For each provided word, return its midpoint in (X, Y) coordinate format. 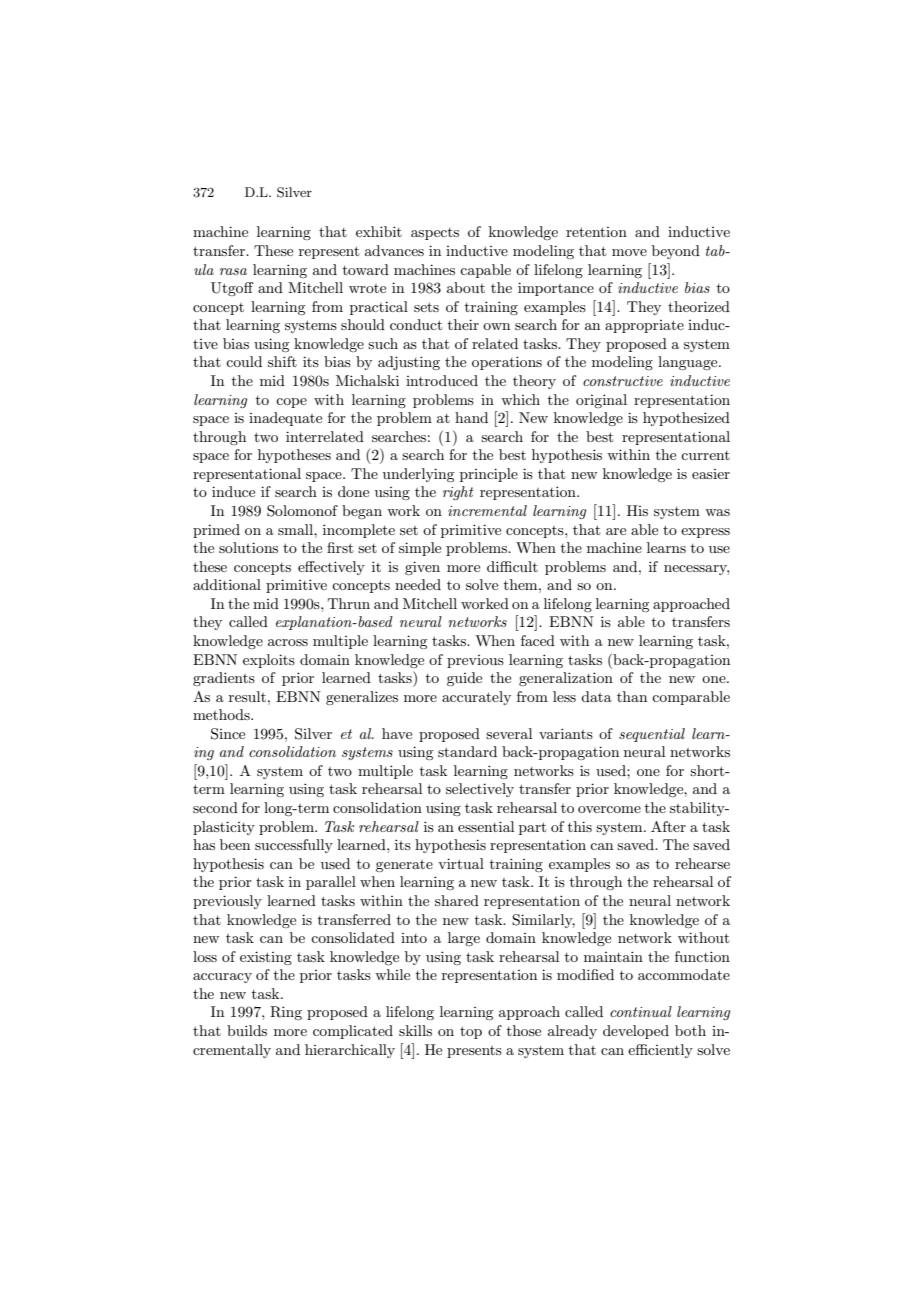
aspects (435, 234)
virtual (461, 863)
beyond (676, 252)
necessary (696, 570)
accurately (476, 698)
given (422, 568)
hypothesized (686, 419)
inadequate (285, 419)
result (247, 696)
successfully (294, 846)
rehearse (702, 863)
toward (366, 269)
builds (247, 1030)
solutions (248, 547)
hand (471, 417)
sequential (652, 735)
